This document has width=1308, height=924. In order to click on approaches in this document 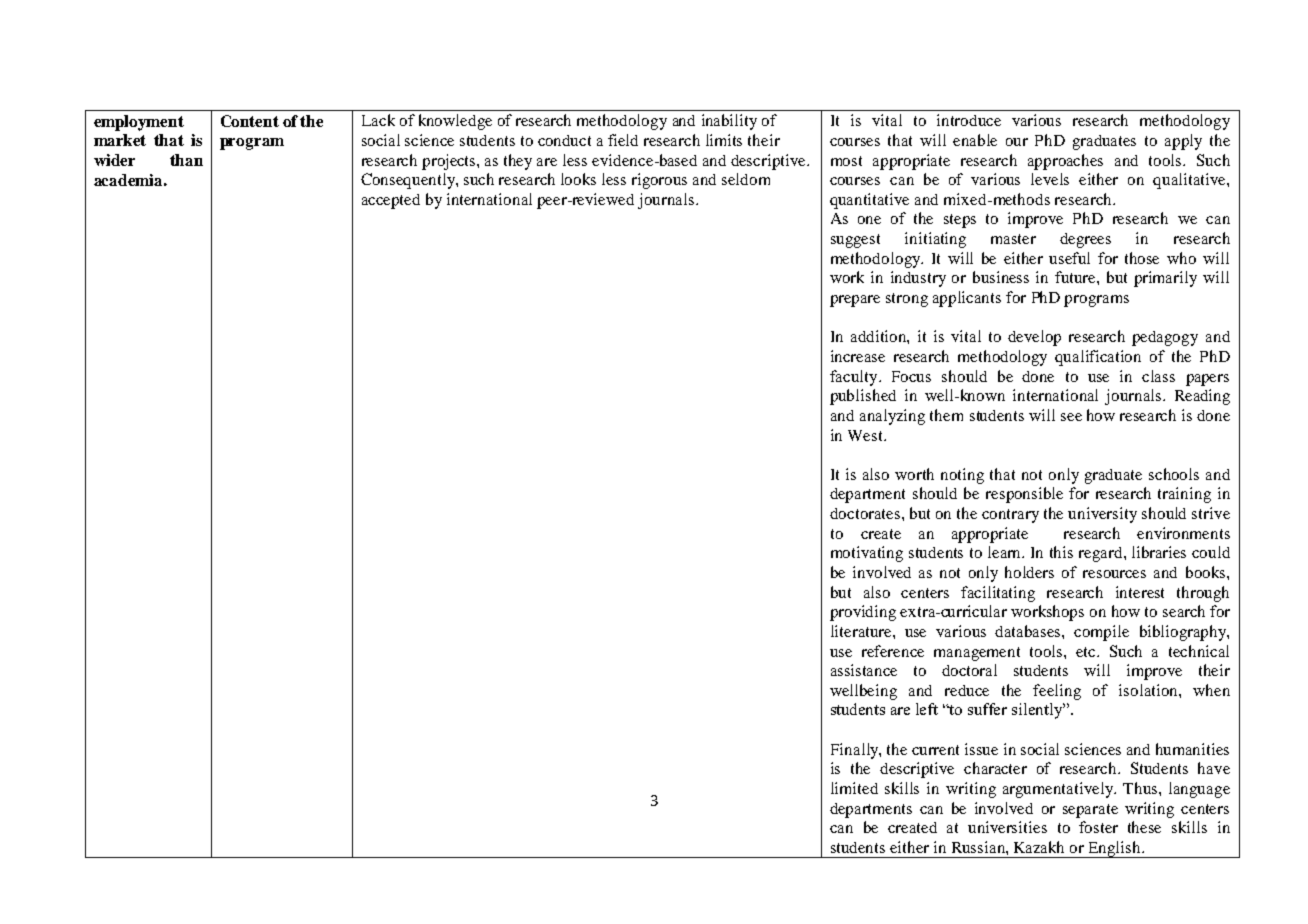, I will do `click(1065, 162)`.
